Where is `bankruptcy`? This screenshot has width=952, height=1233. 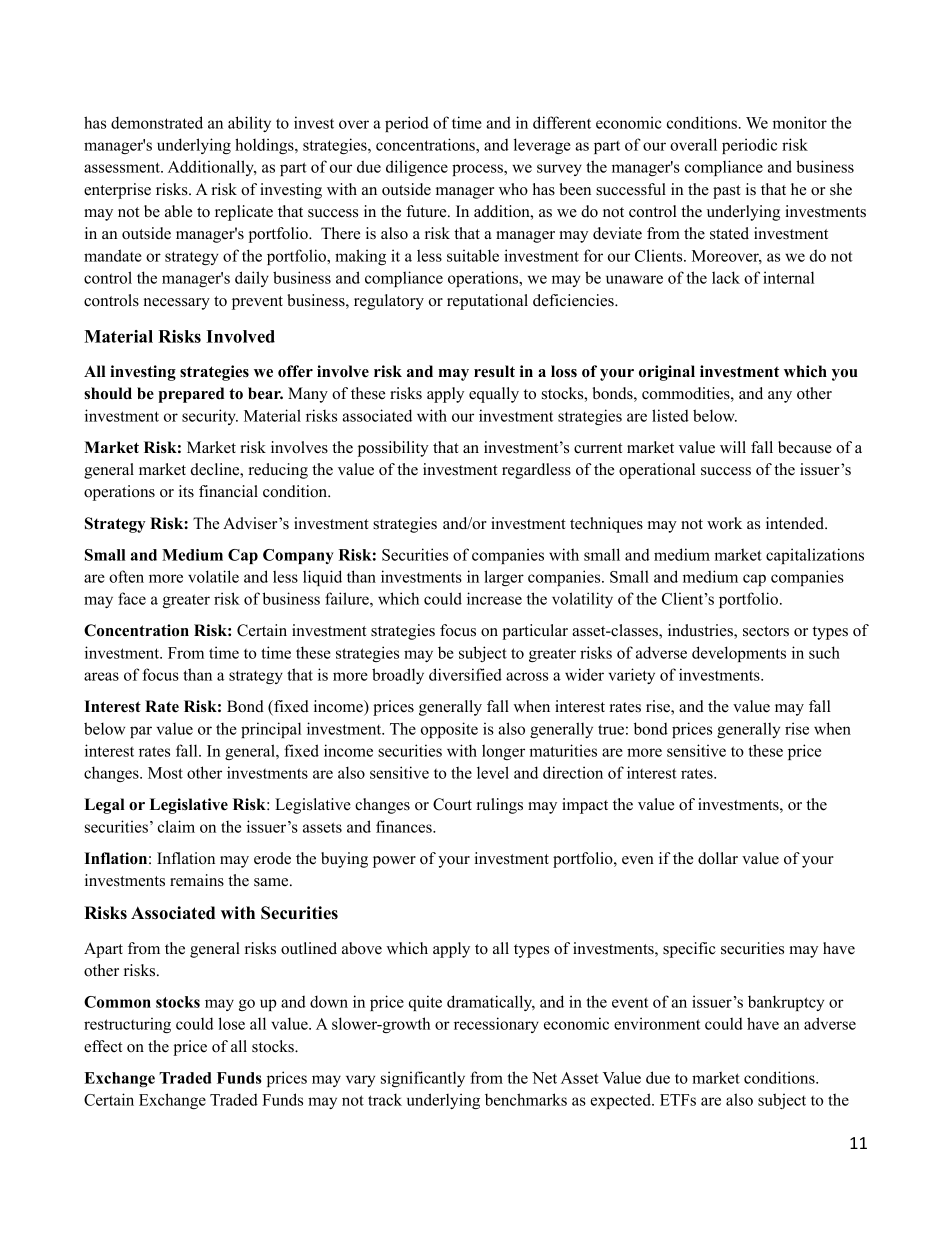 bankruptcy is located at coordinates (786, 1003).
